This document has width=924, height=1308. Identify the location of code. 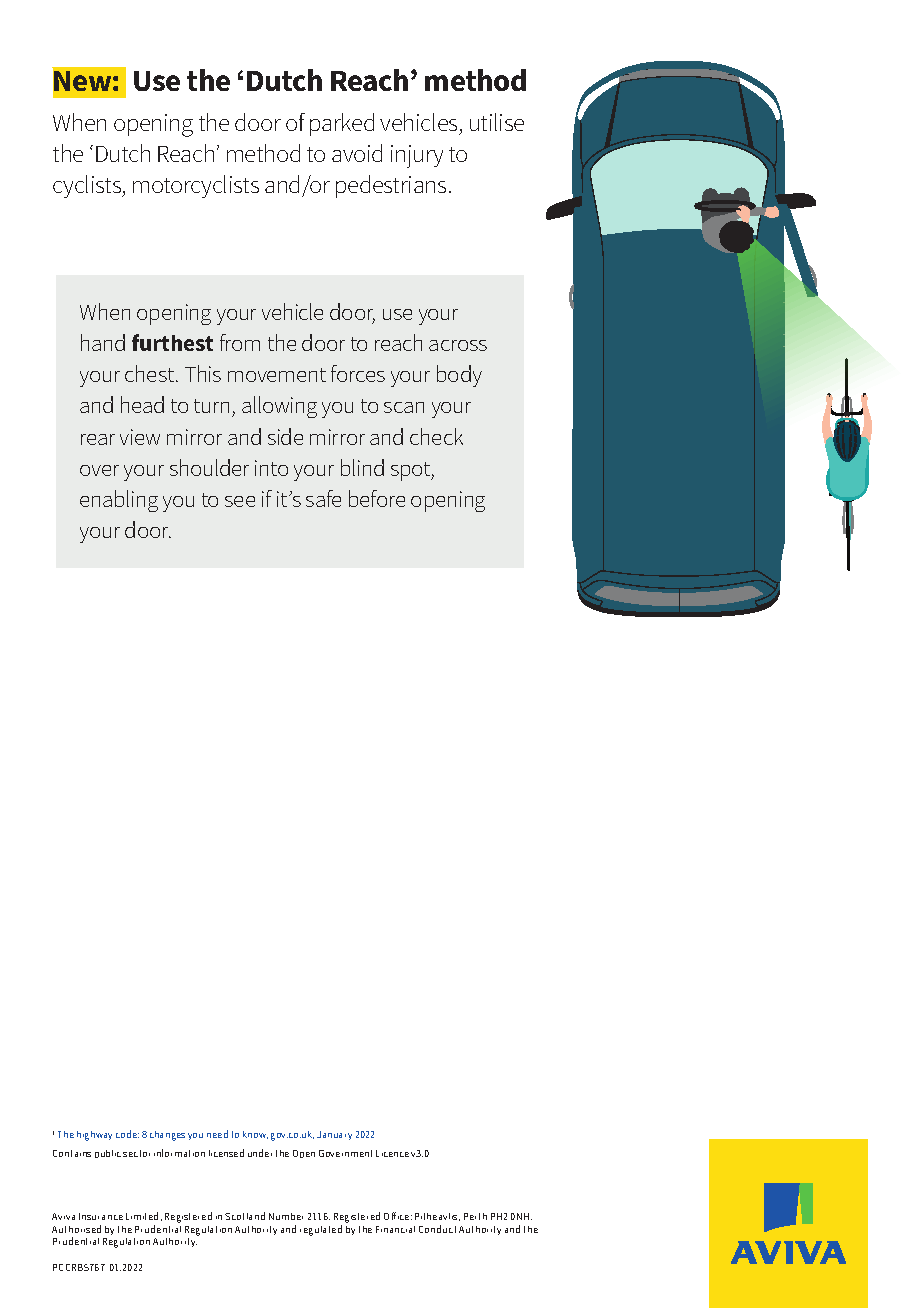
(127, 1134).
